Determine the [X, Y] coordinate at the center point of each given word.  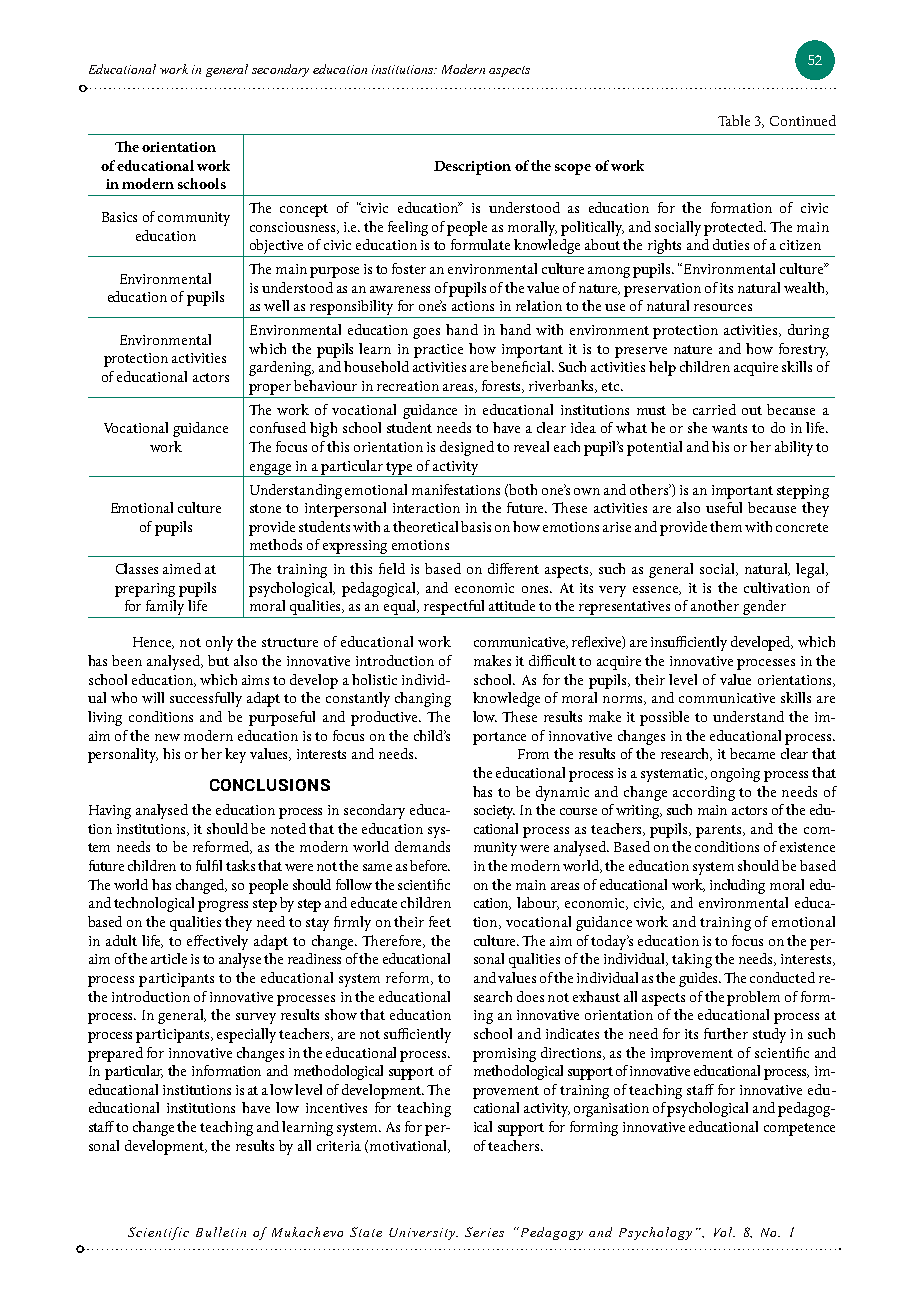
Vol [724, 1232]
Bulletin [221, 1232]
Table [734, 120]
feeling [408, 228]
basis [476, 526]
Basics [119, 217]
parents [720, 831]
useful [724, 507]
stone [265, 508]
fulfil [209, 865]
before [430, 865]
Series [484, 1232]
